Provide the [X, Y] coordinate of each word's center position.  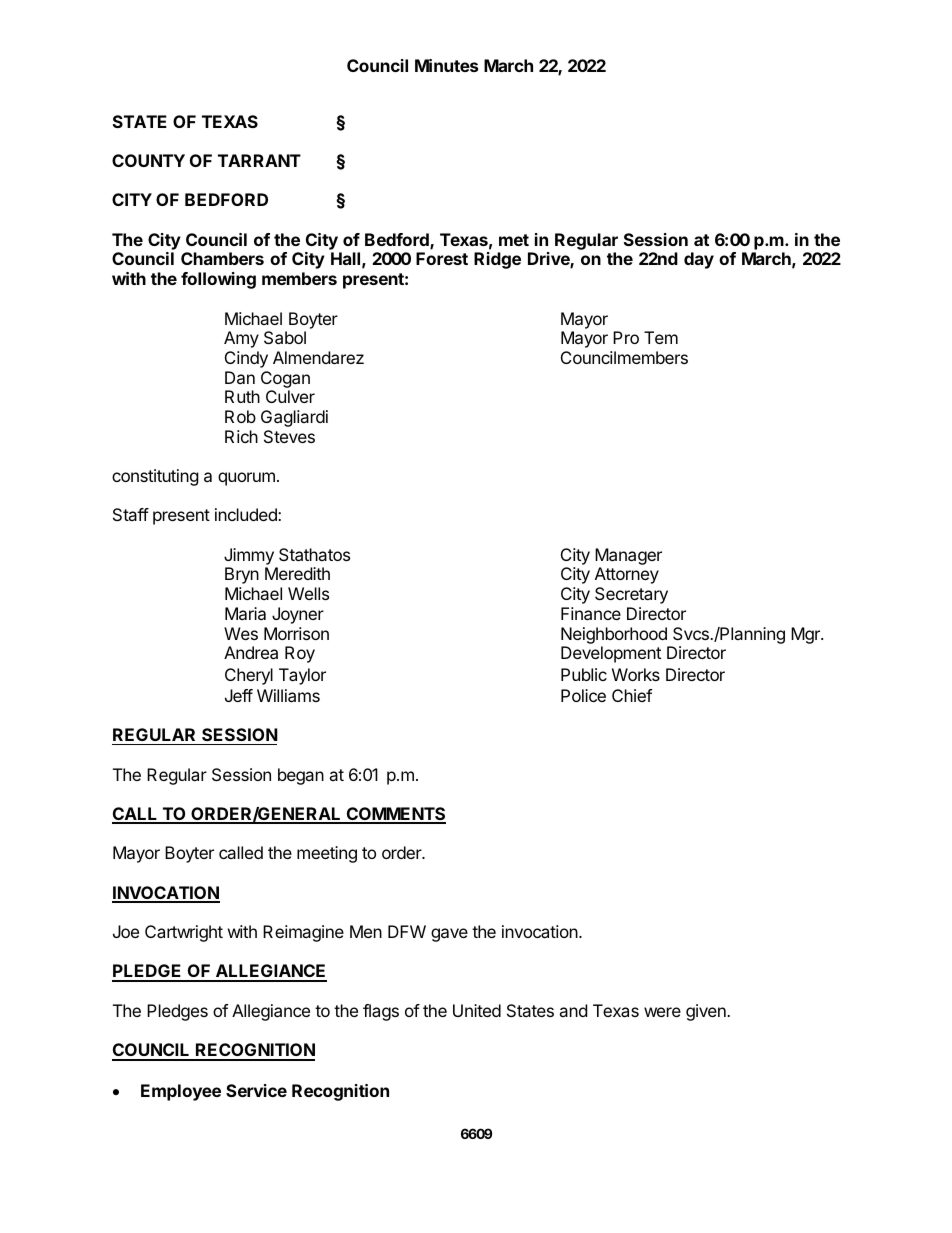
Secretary [631, 595]
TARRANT [259, 160]
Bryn [242, 575]
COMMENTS [395, 815]
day [699, 260]
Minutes [446, 65]
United [477, 1010]
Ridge [497, 260]
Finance [591, 613]
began [301, 776]
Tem [661, 337]
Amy [241, 339]
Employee [181, 1092]
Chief [632, 695]
